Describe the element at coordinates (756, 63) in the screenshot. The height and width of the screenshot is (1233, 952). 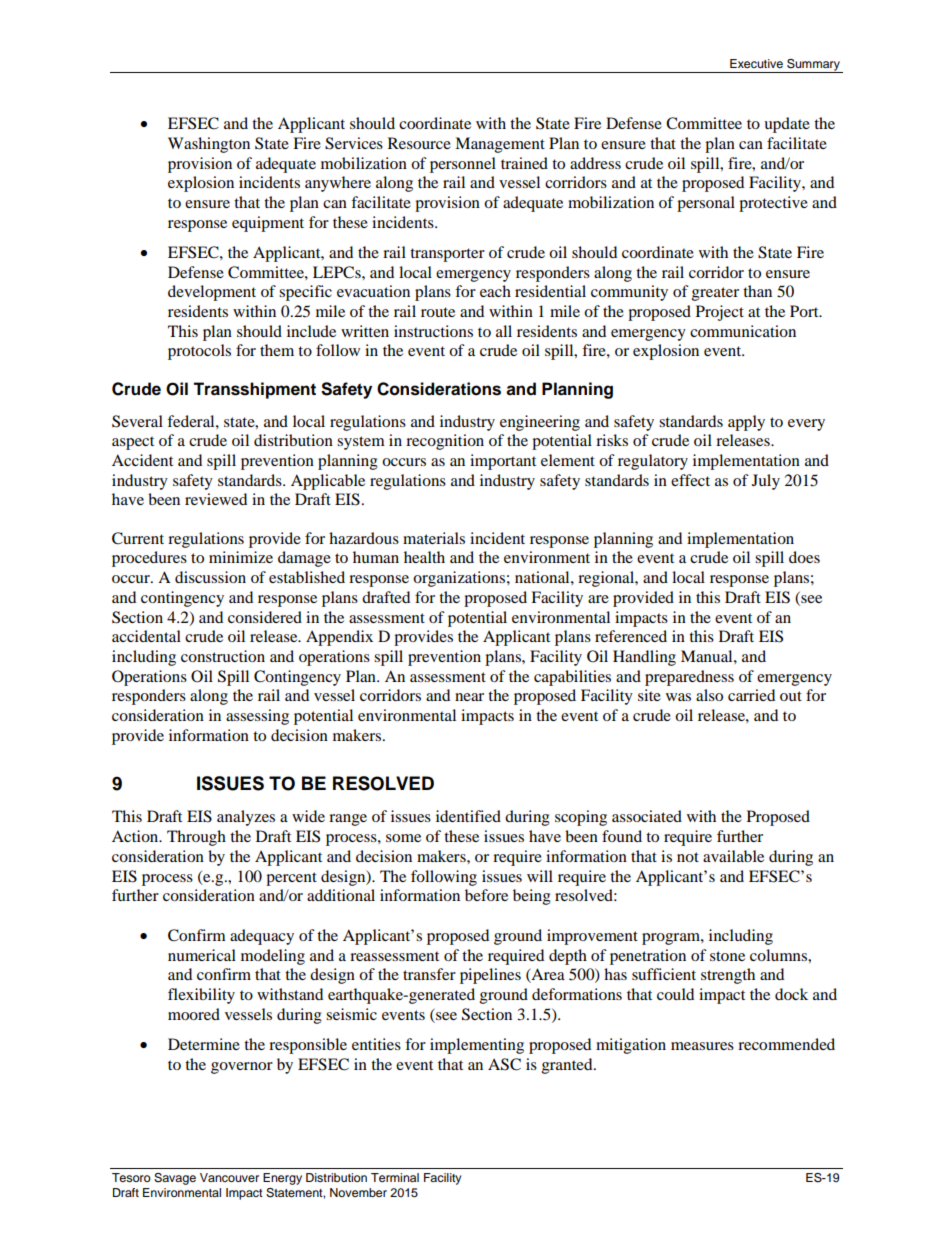
I see `Executive` at that location.
